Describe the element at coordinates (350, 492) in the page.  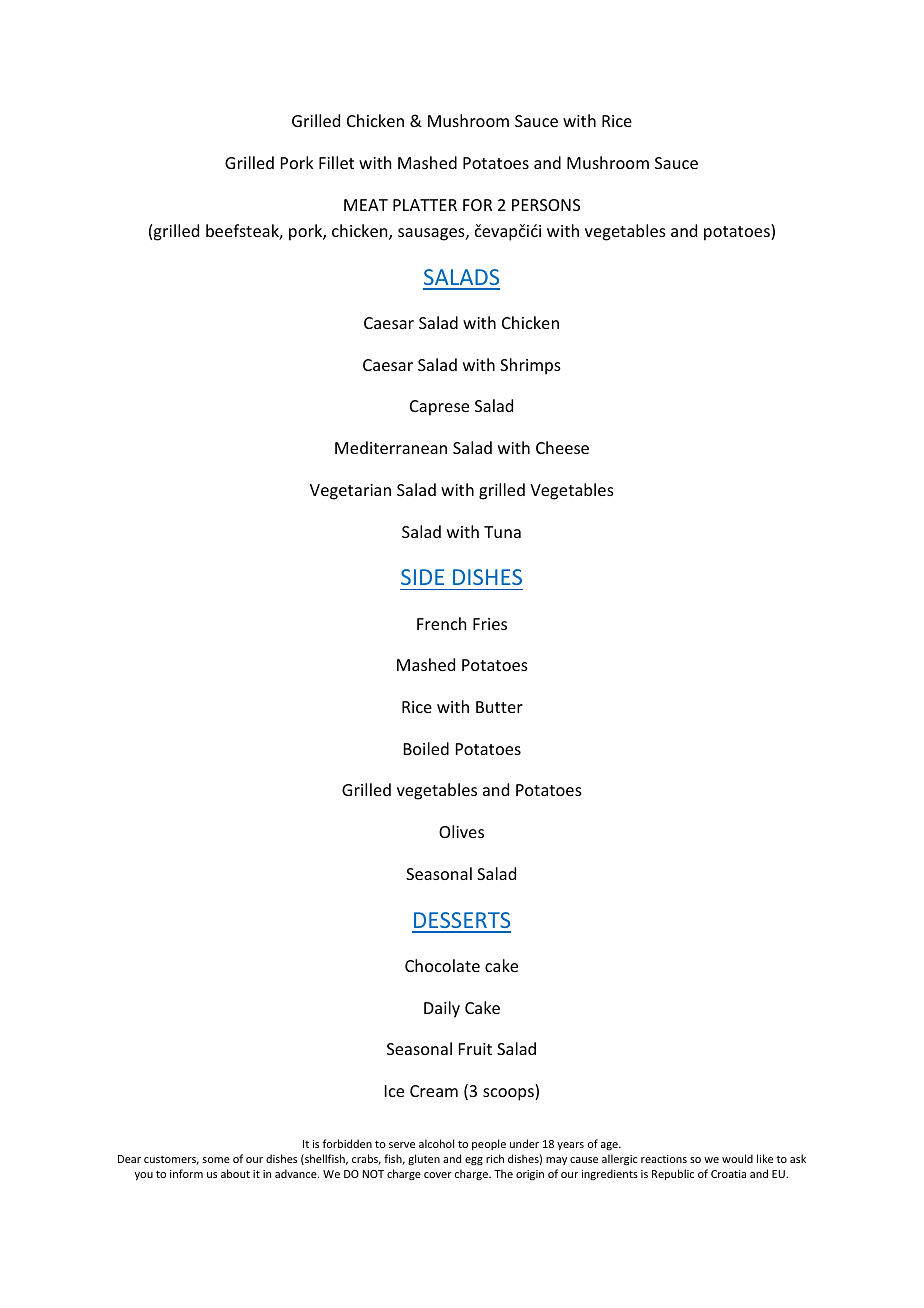
I see `Vegetarian` at that location.
